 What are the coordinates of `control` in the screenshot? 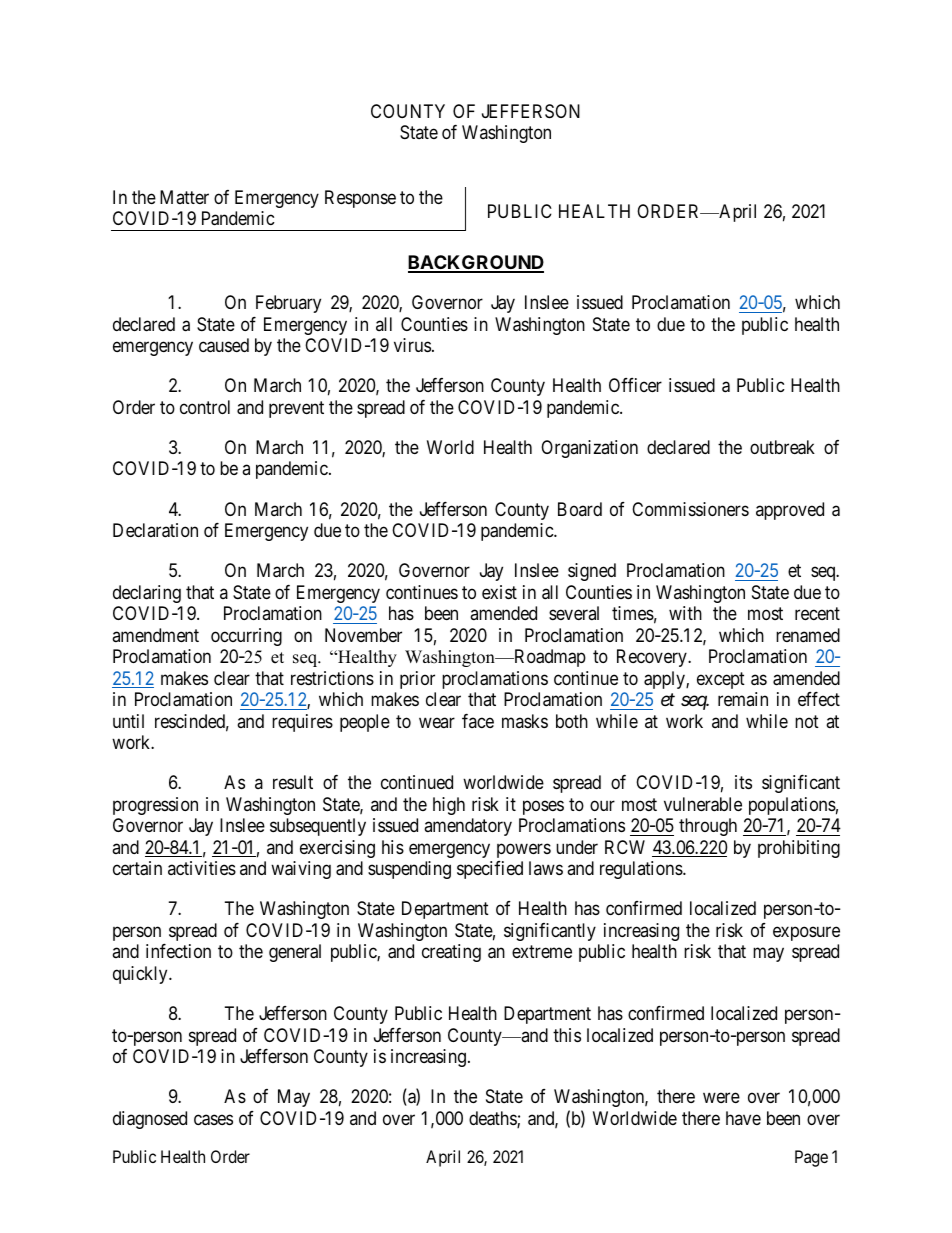 It's located at (205, 407).
